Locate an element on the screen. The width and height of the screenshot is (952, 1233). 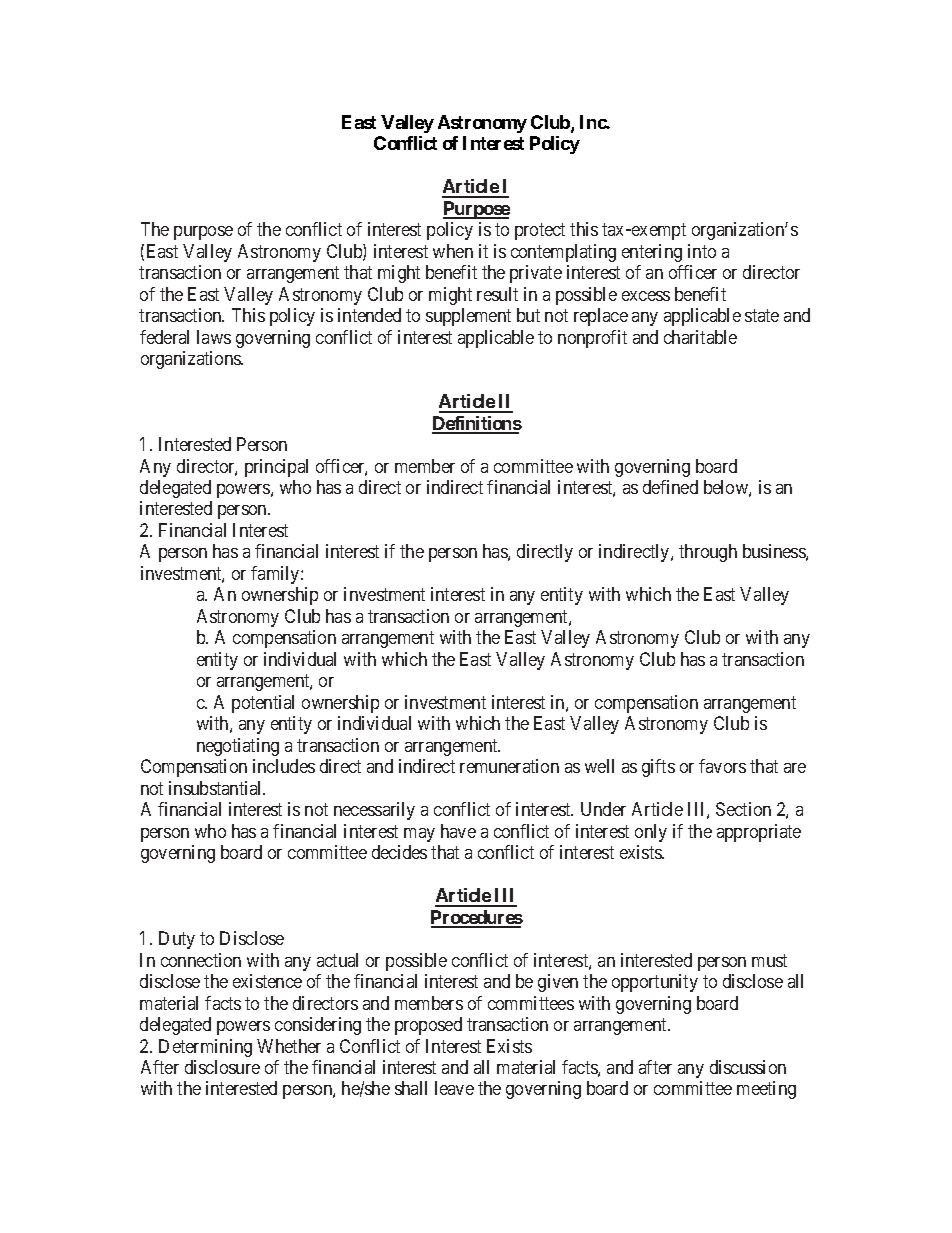
favors is located at coordinates (722, 766).
